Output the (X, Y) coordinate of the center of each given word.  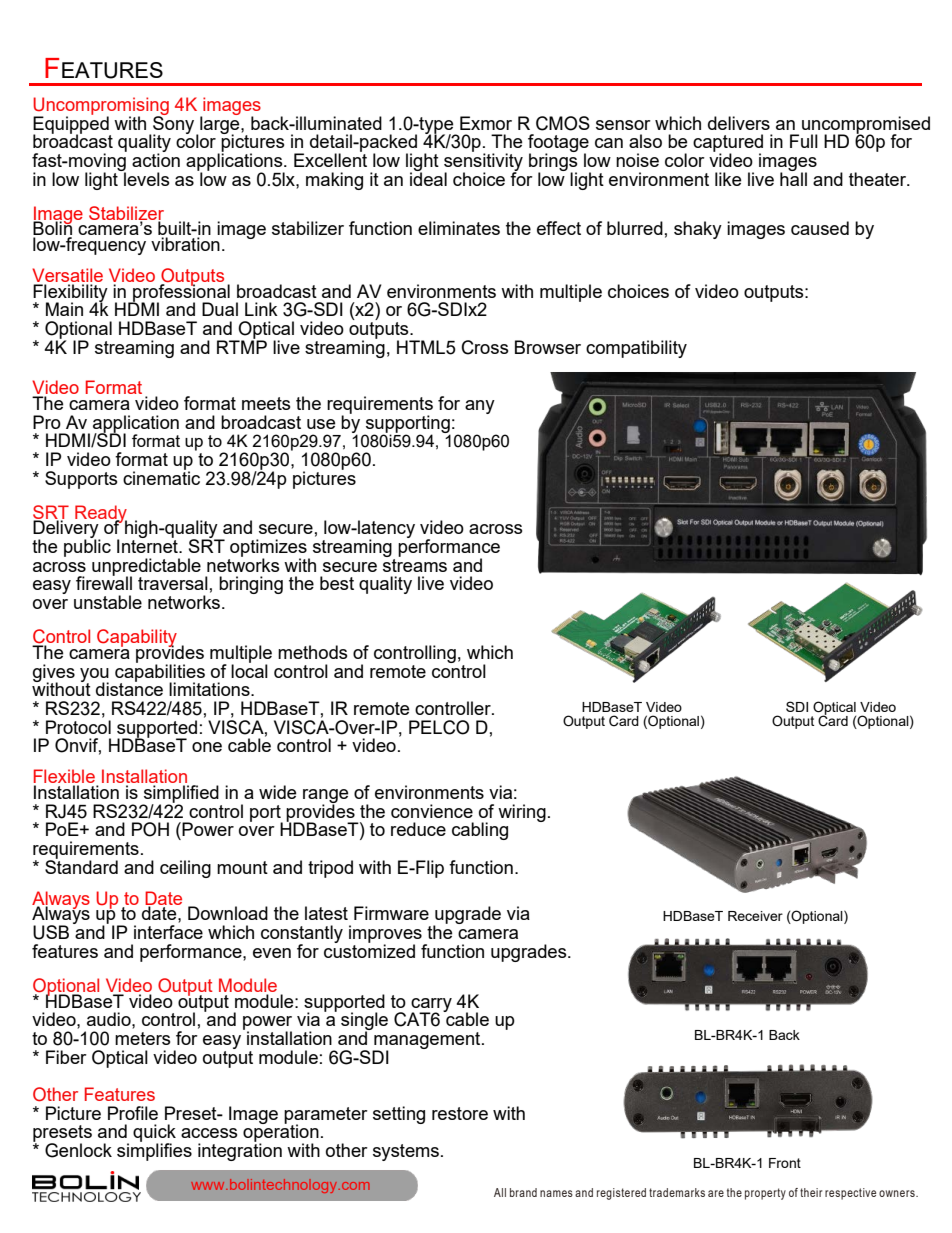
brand (523, 1192)
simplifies (154, 1151)
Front (785, 1163)
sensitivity (483, 162)
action (156, 159)
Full (804, 141)
